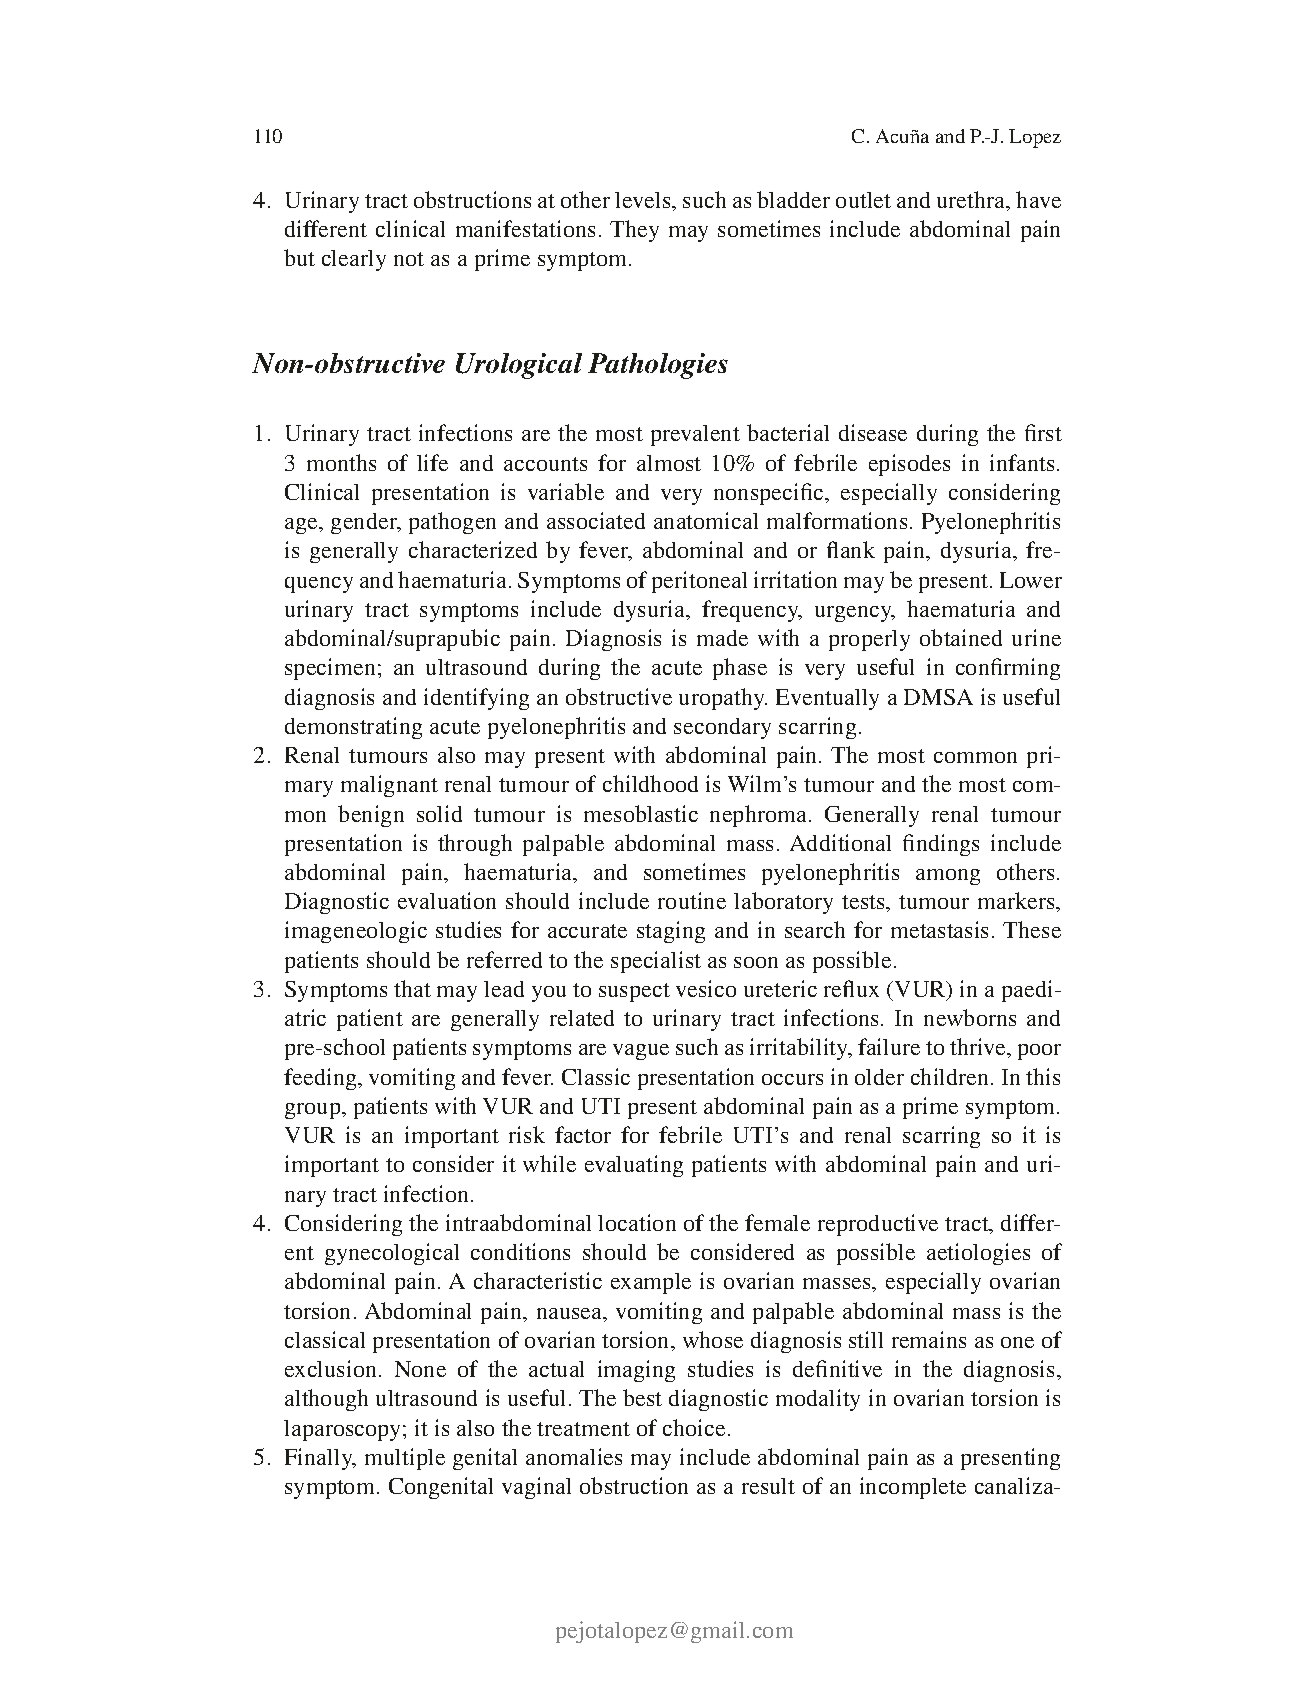 The width and height of the image is (1316, 1703). I want to click on that, so click(412, 988).
